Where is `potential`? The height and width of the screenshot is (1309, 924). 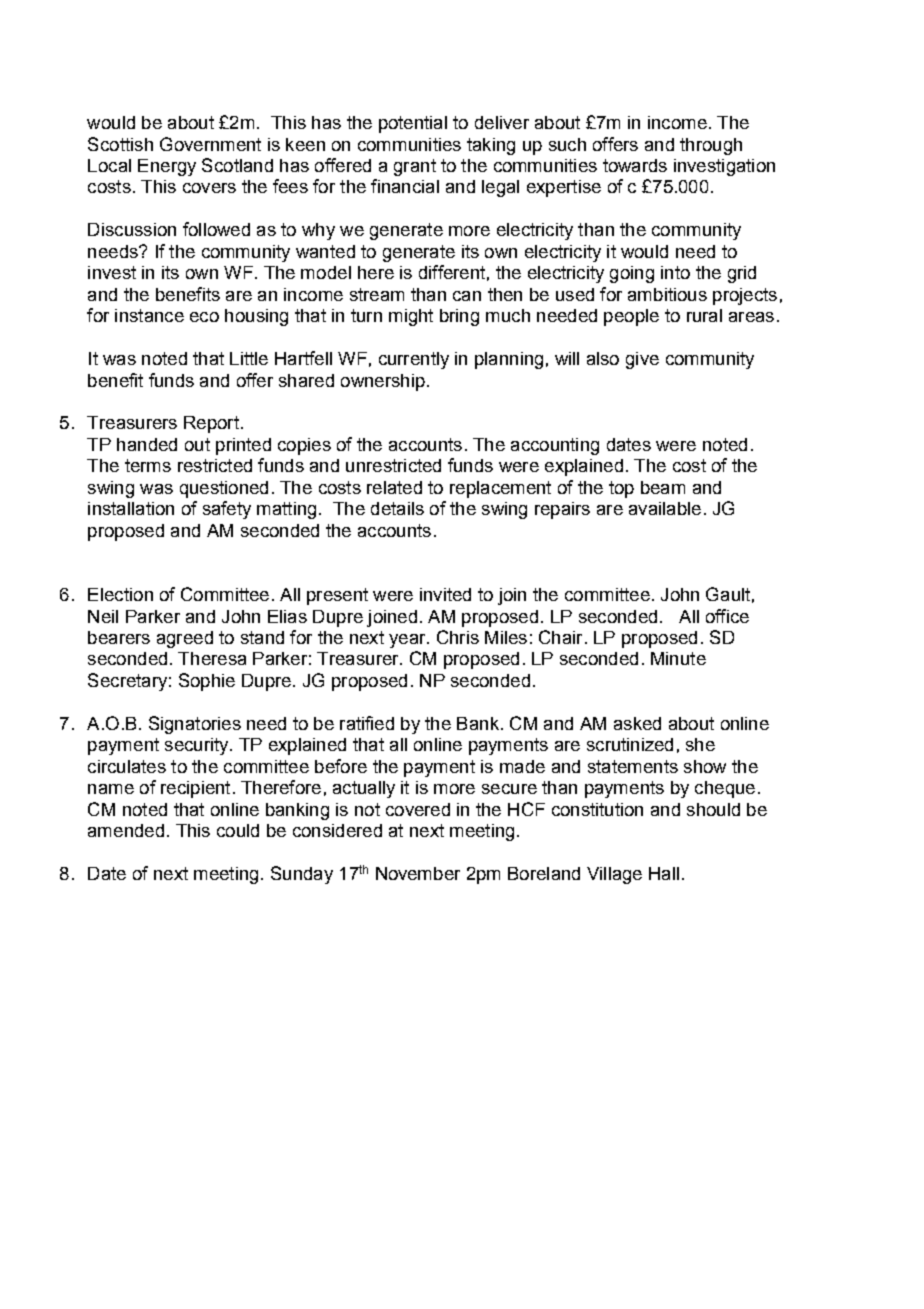 potential is located at coordinates (413, 124).
